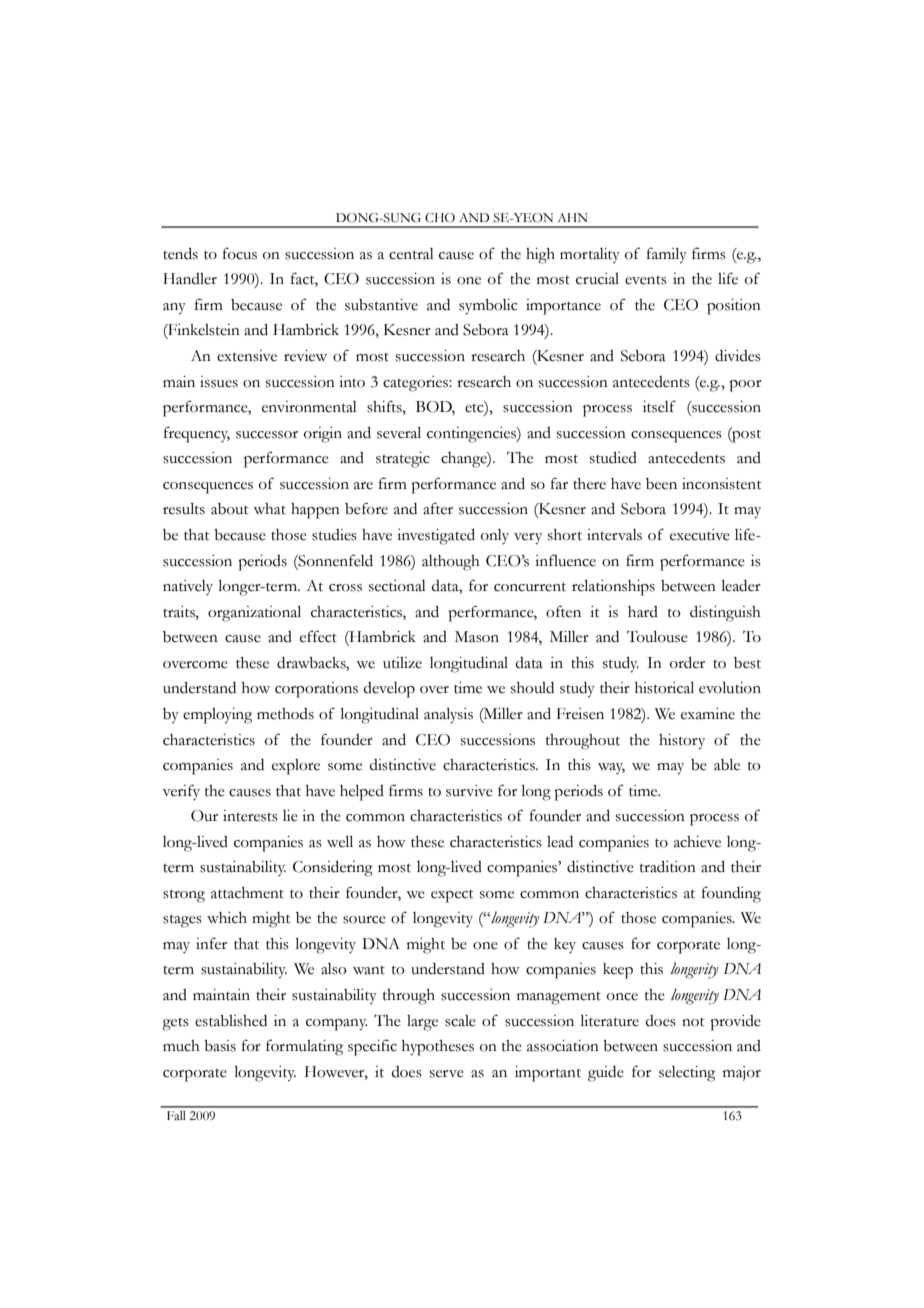 This screenshot has height=1308, width=924. I want to click on itself, so click(659, 406).
